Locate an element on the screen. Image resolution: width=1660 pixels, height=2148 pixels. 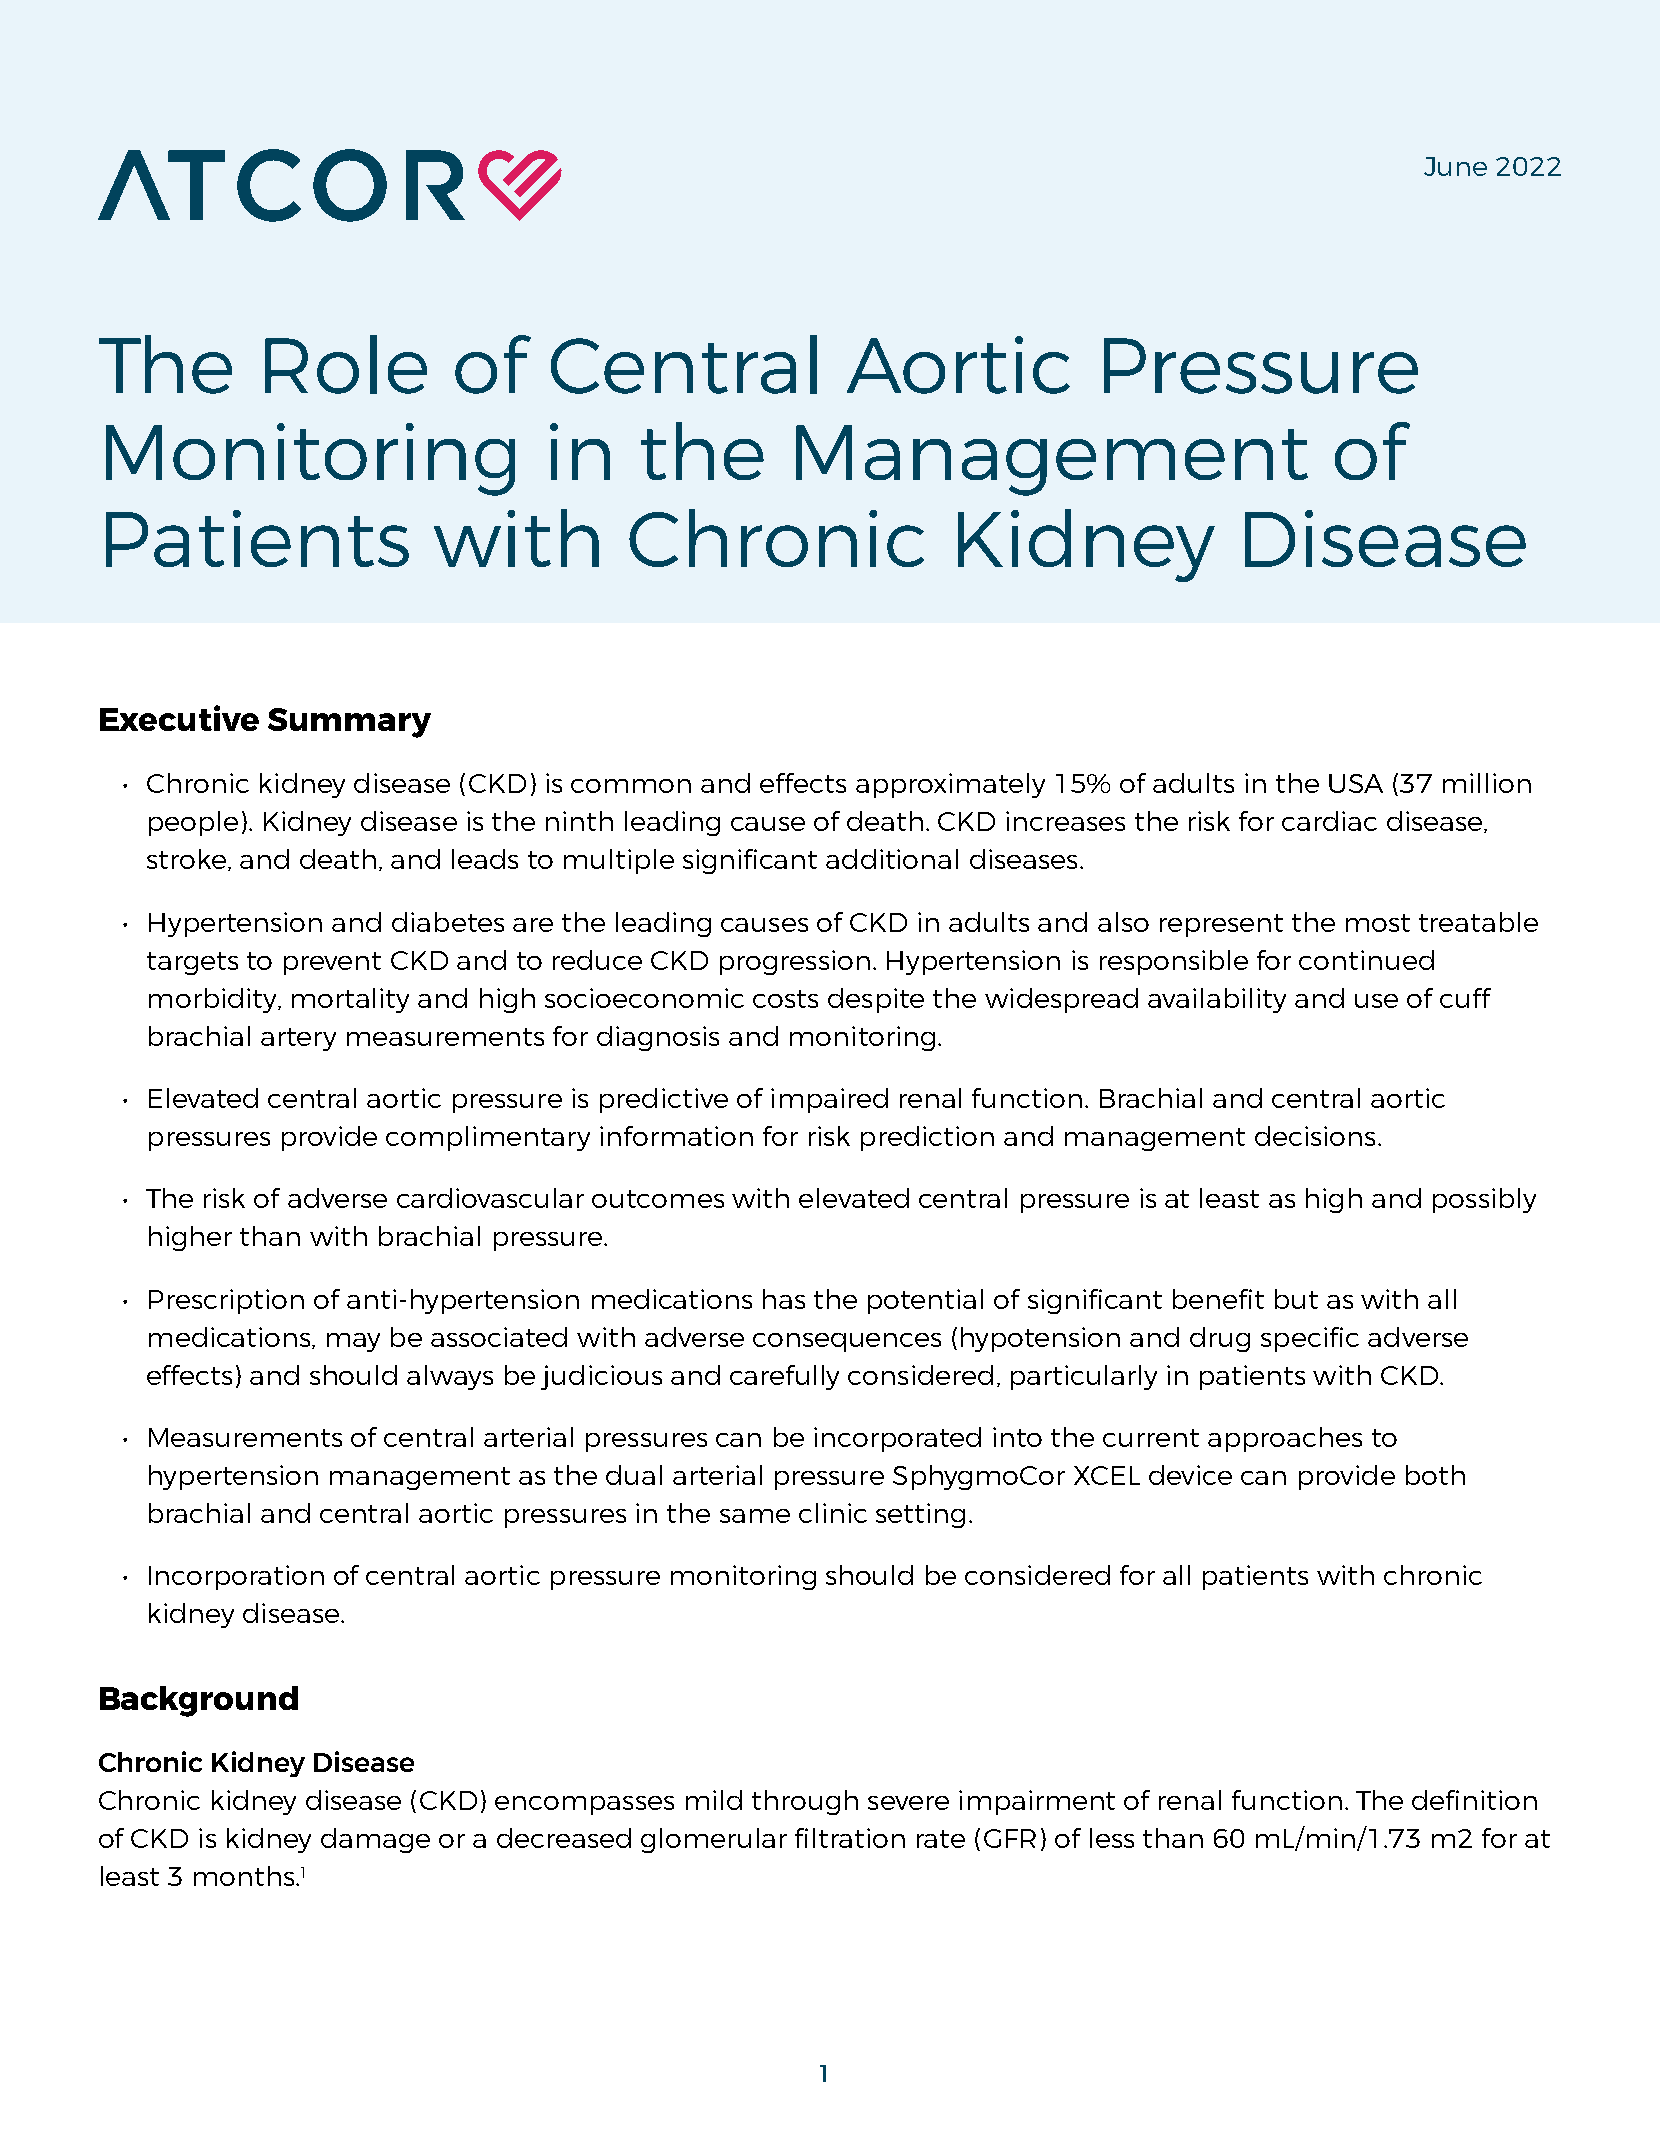
cardiac is located at coordinates (1329, 821).
